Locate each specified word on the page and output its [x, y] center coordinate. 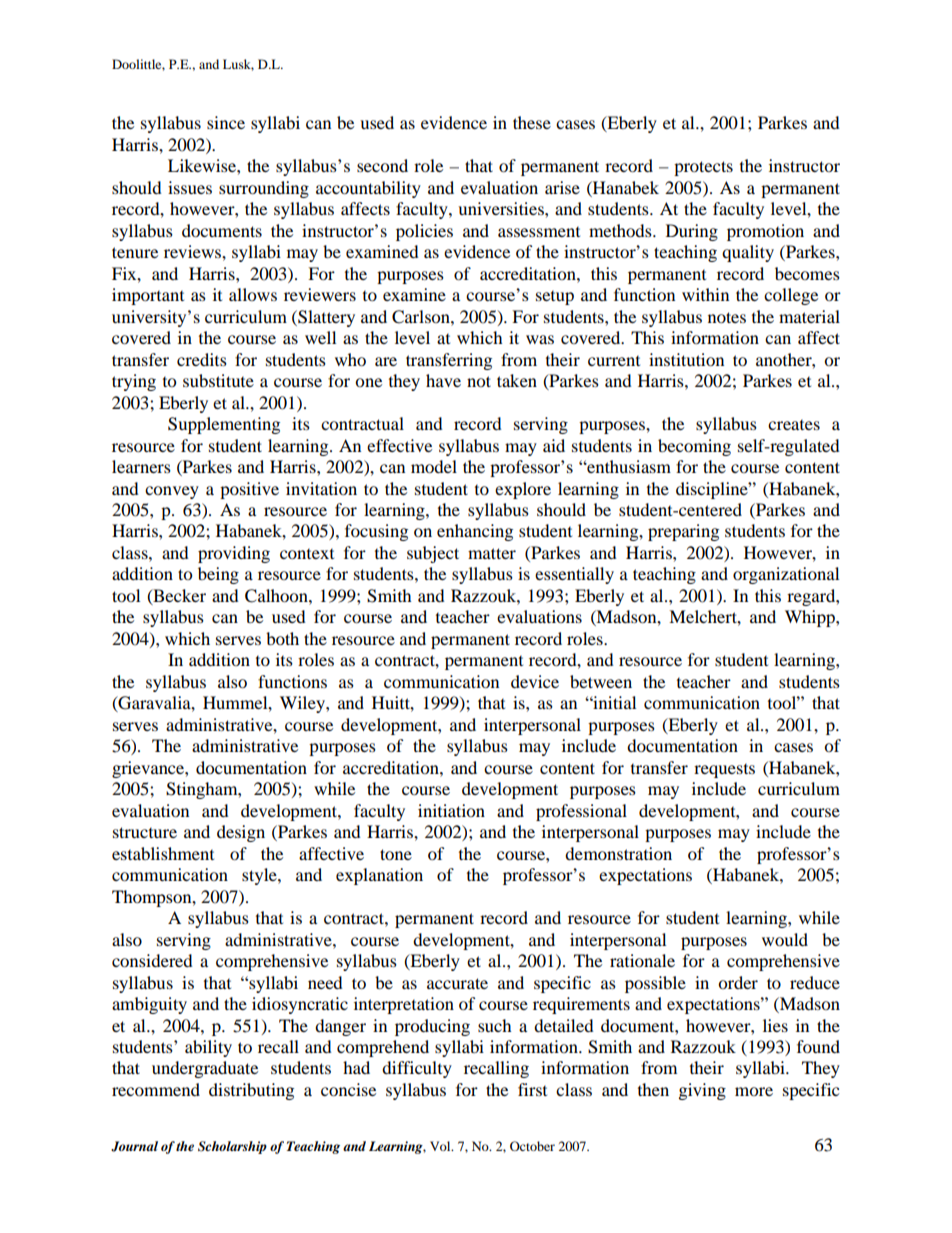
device [535, 681]
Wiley [303, 704]
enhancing [475, 532]
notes [727, 317]
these [532, 122]
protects [703, 168]
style [260, 876]
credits [202, 359]
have [443, 380]
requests [724, 771]
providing [234, 554]
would [785, 939]
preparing [683, 532]
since [226, 122]
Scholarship [232, 1147]
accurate [457, 983]
